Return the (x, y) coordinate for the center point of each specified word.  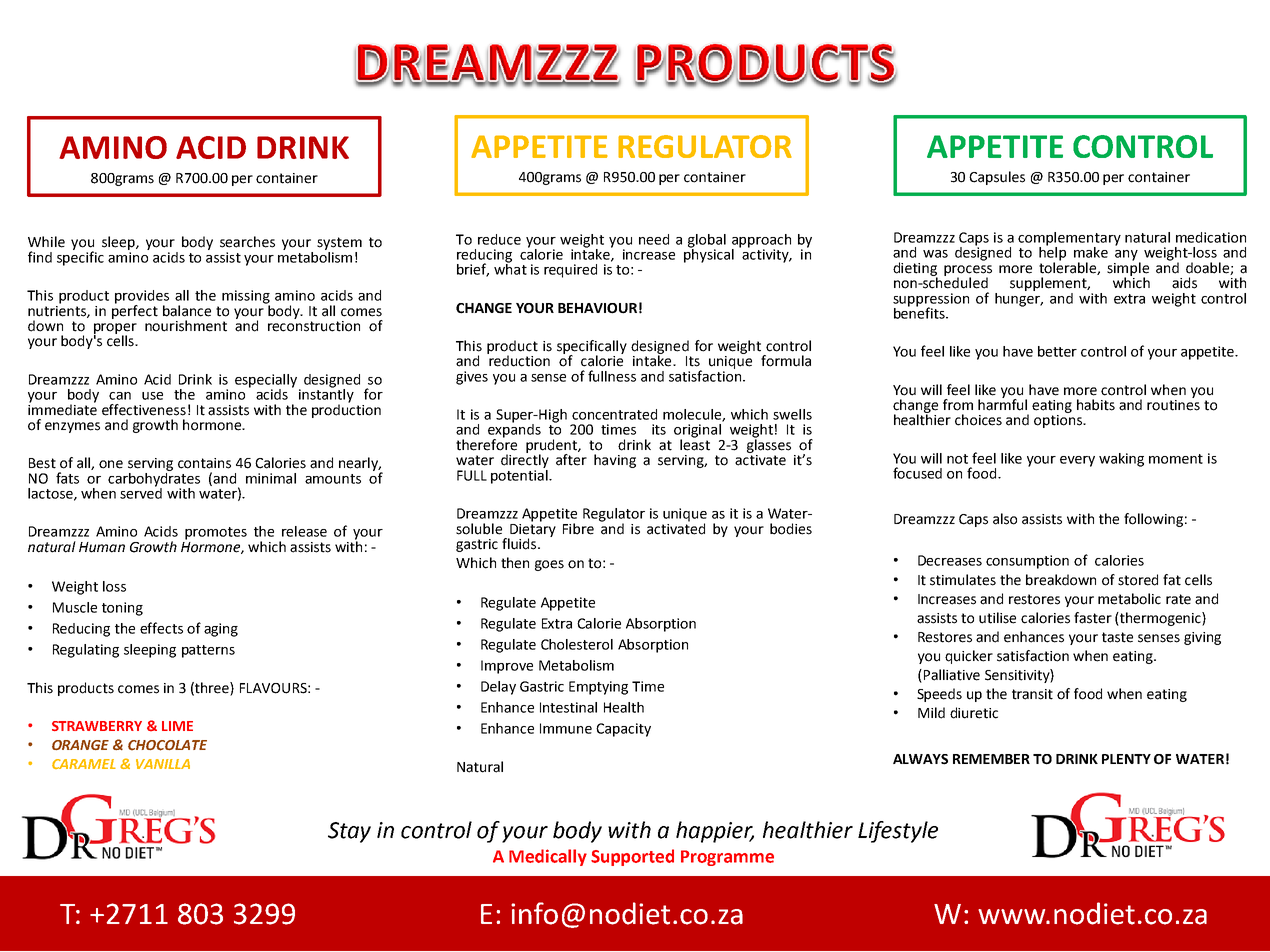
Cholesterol (577, 644)
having (615, 461)
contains (204, 463)
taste (1117, 637)
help (1052, 253)
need (654, 239)
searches (247, 242)
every (1077, 461)
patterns (208, 651)
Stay (349, 832)
